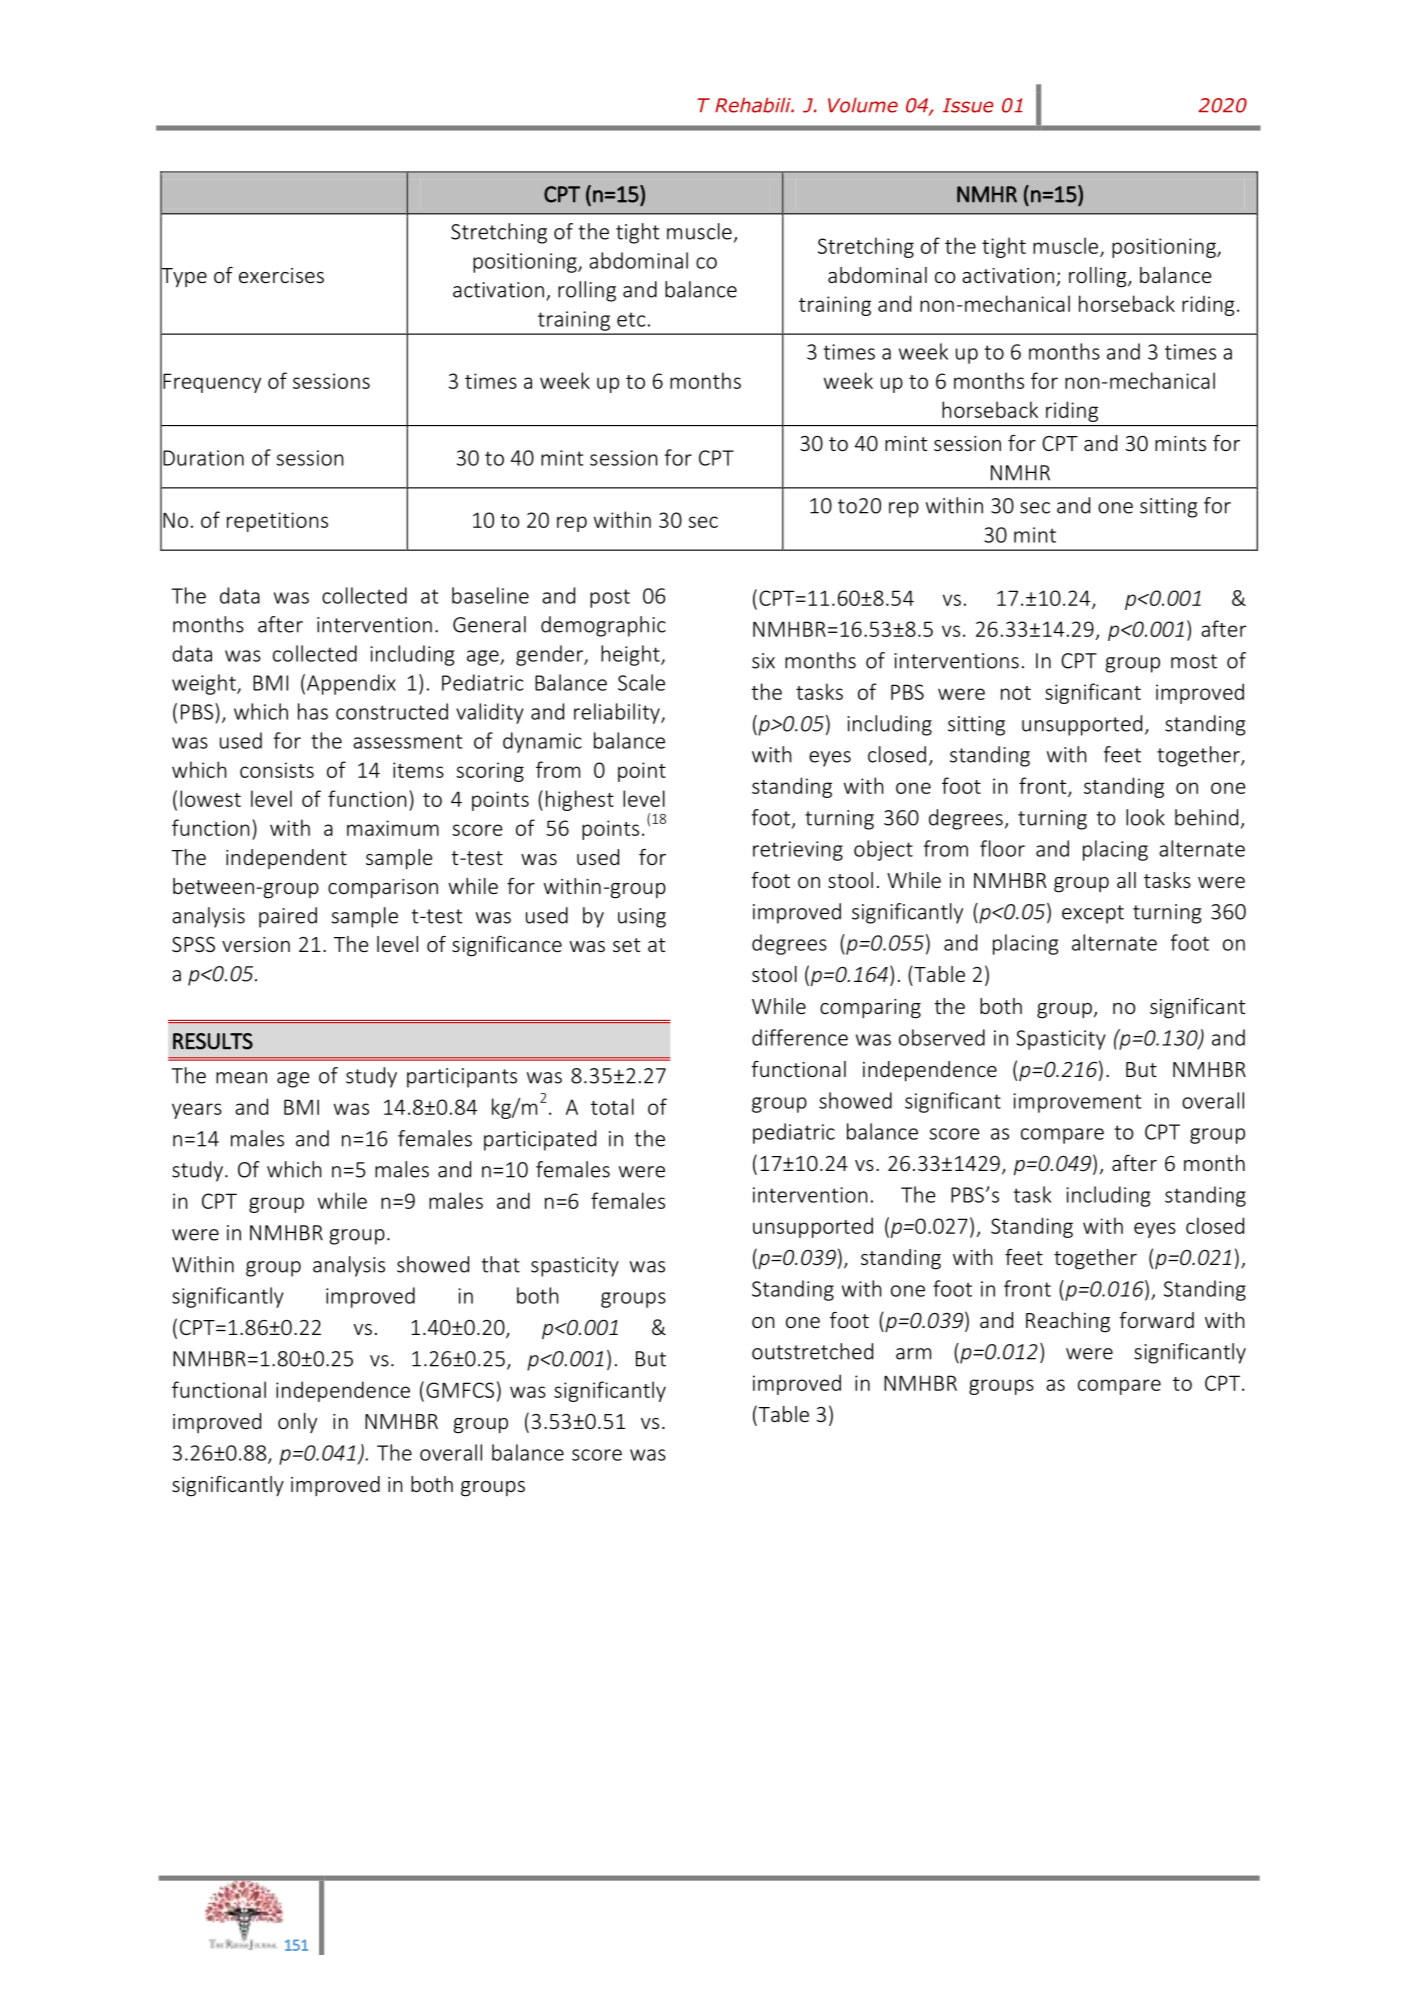 The height and width of the screenshot is (2005, 1418). Describe the element at coordinates (863, 105) in the screenshot. I see `Volume` at that location.
